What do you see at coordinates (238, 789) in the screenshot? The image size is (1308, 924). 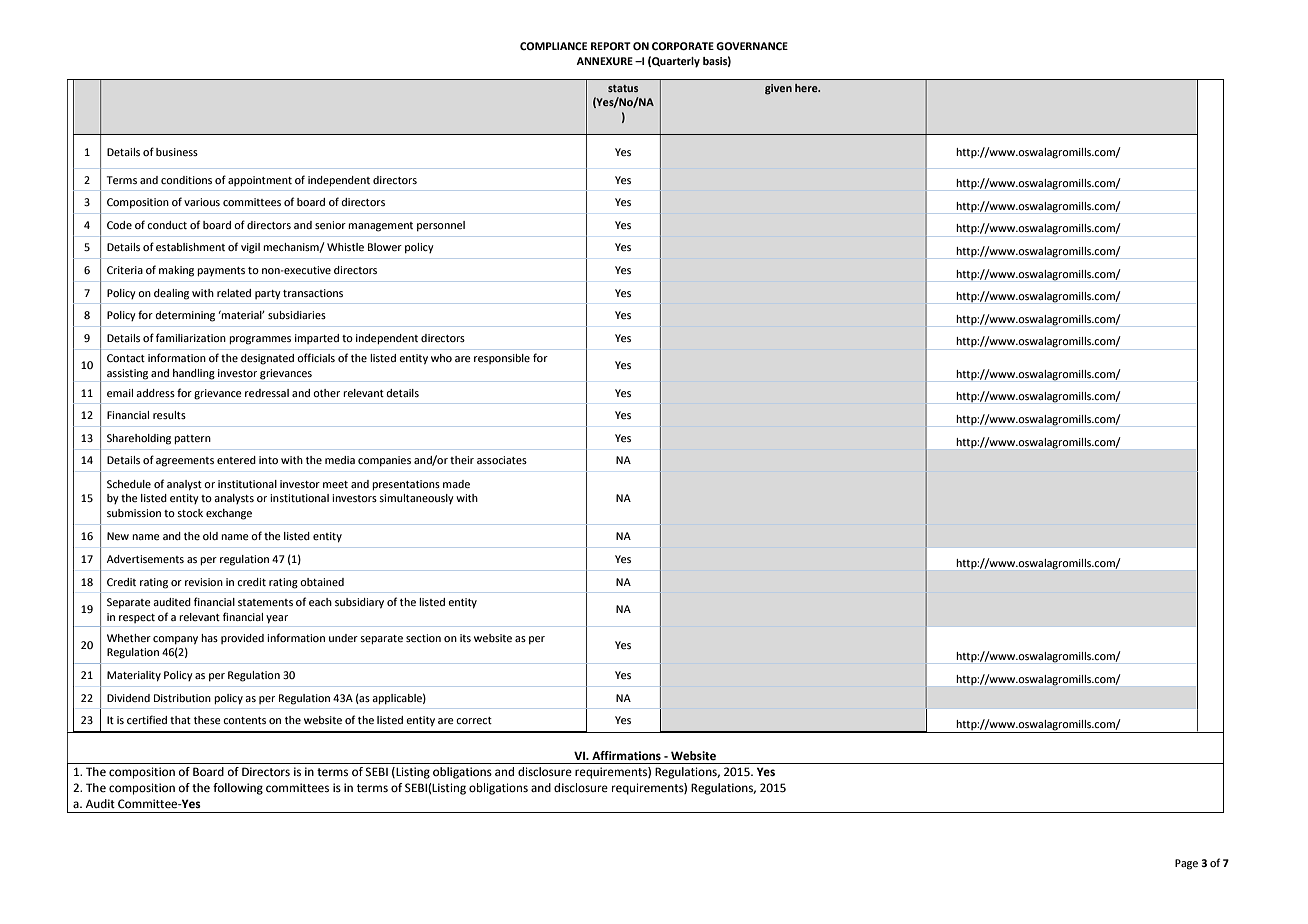 I see `following` at bounding box center [238, 789].
